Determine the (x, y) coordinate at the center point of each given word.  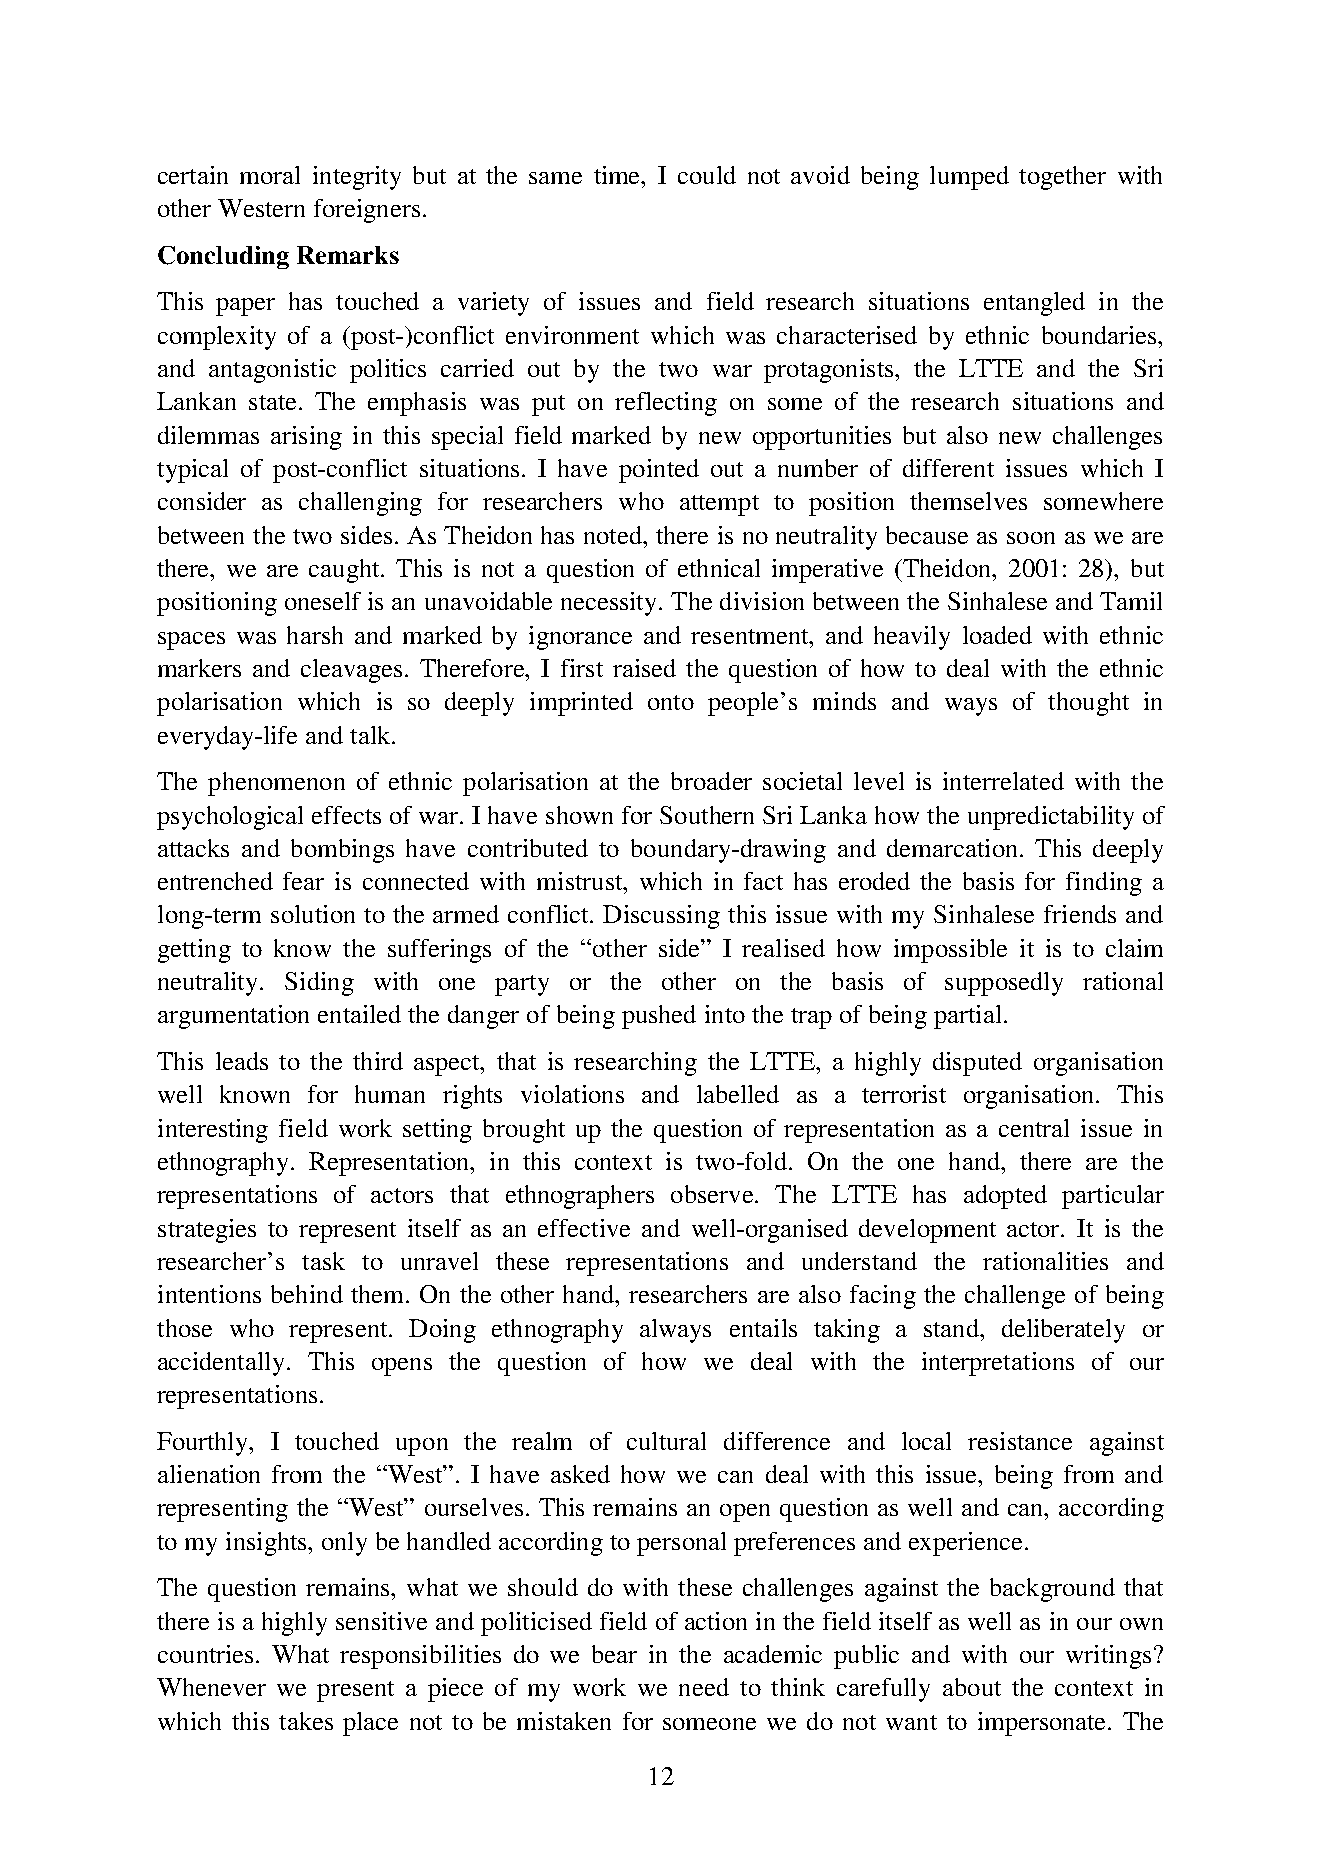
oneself (323, 601)
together (1062, 178)
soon (1031, 538)
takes (306, 1721)
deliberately (1063, 1331)
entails (763, 1328)
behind (307, 1294)
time (618, 175)
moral (270, 175)
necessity (610, 604)
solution (313, 914)
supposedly (1004, 984)
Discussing (661, 917)
